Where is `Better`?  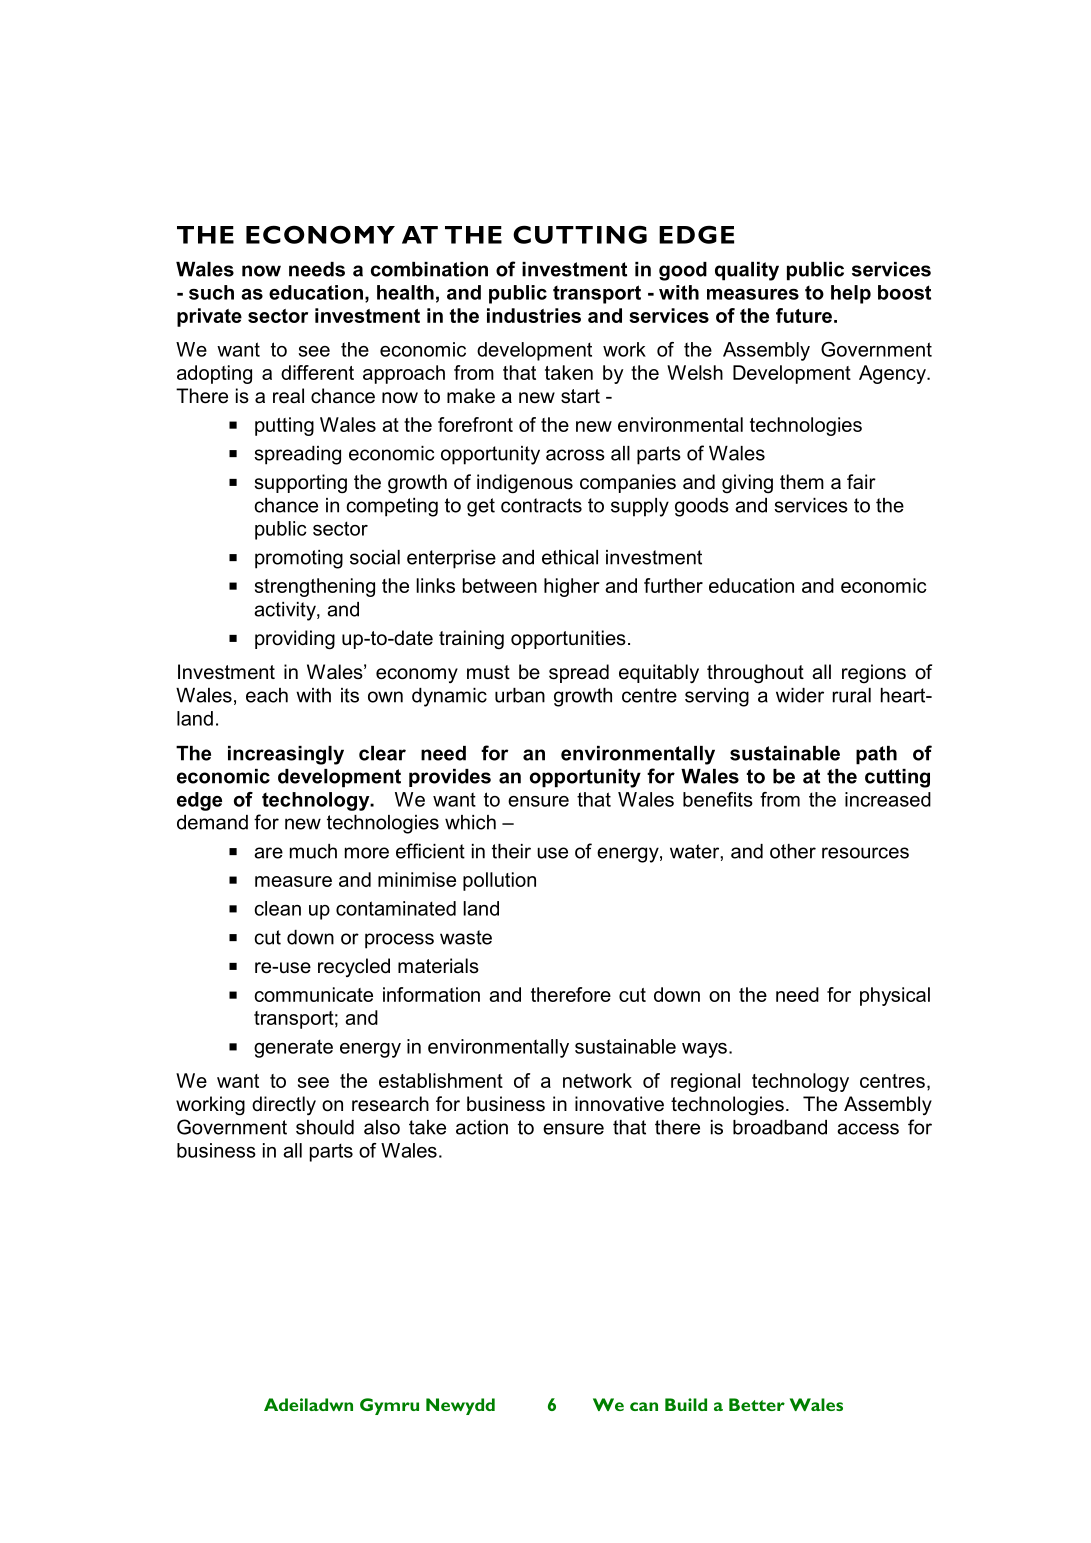
Better is located at coordinates (757, 1404).
